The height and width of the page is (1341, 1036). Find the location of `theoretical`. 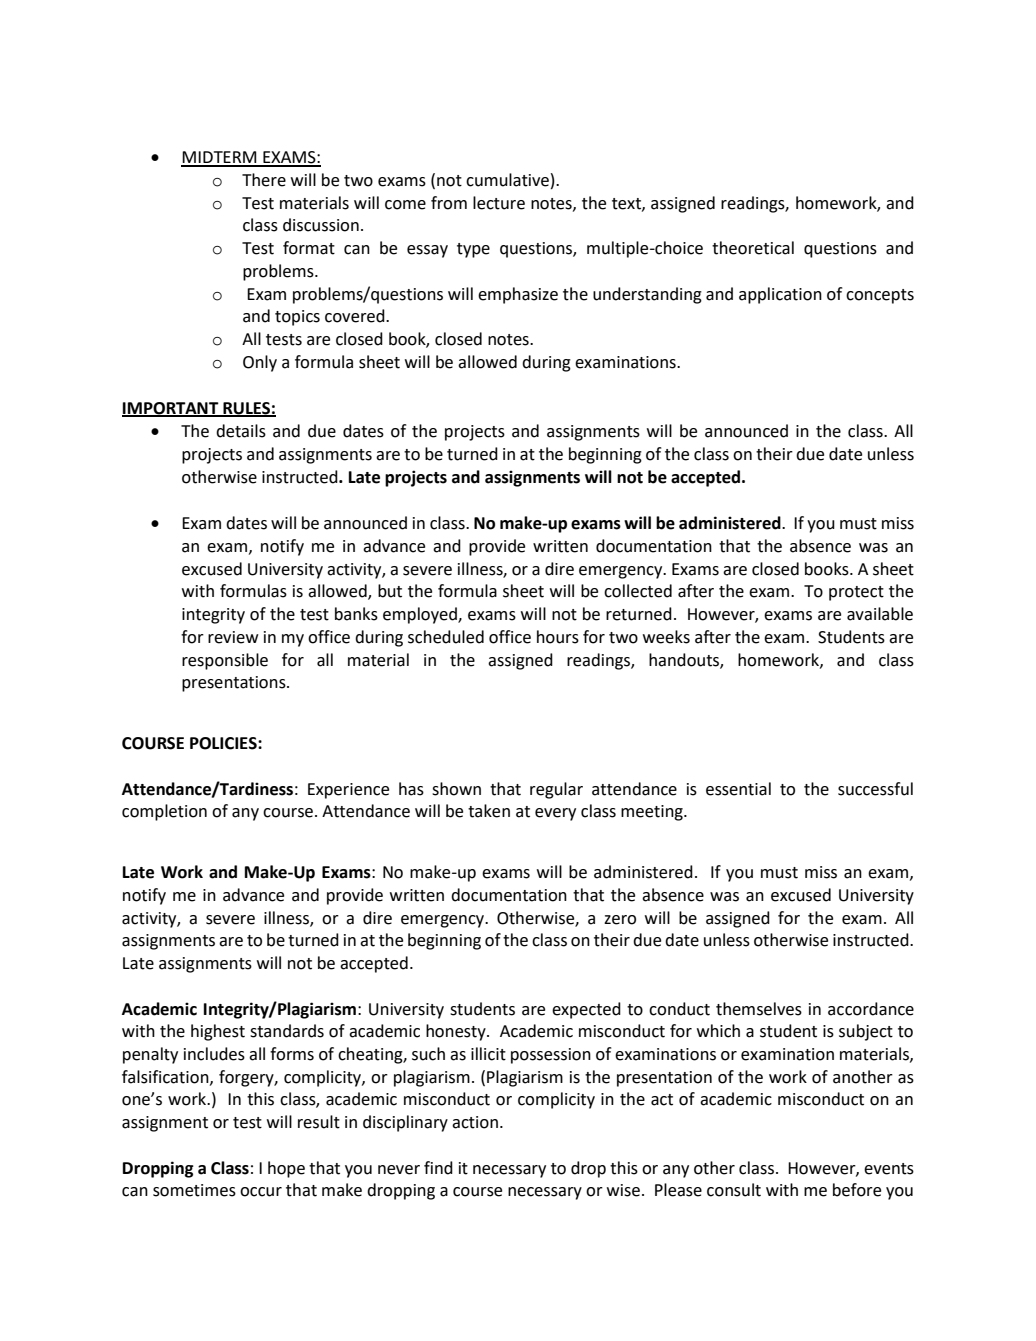

theoretical is located at coordinates (753, 248).
